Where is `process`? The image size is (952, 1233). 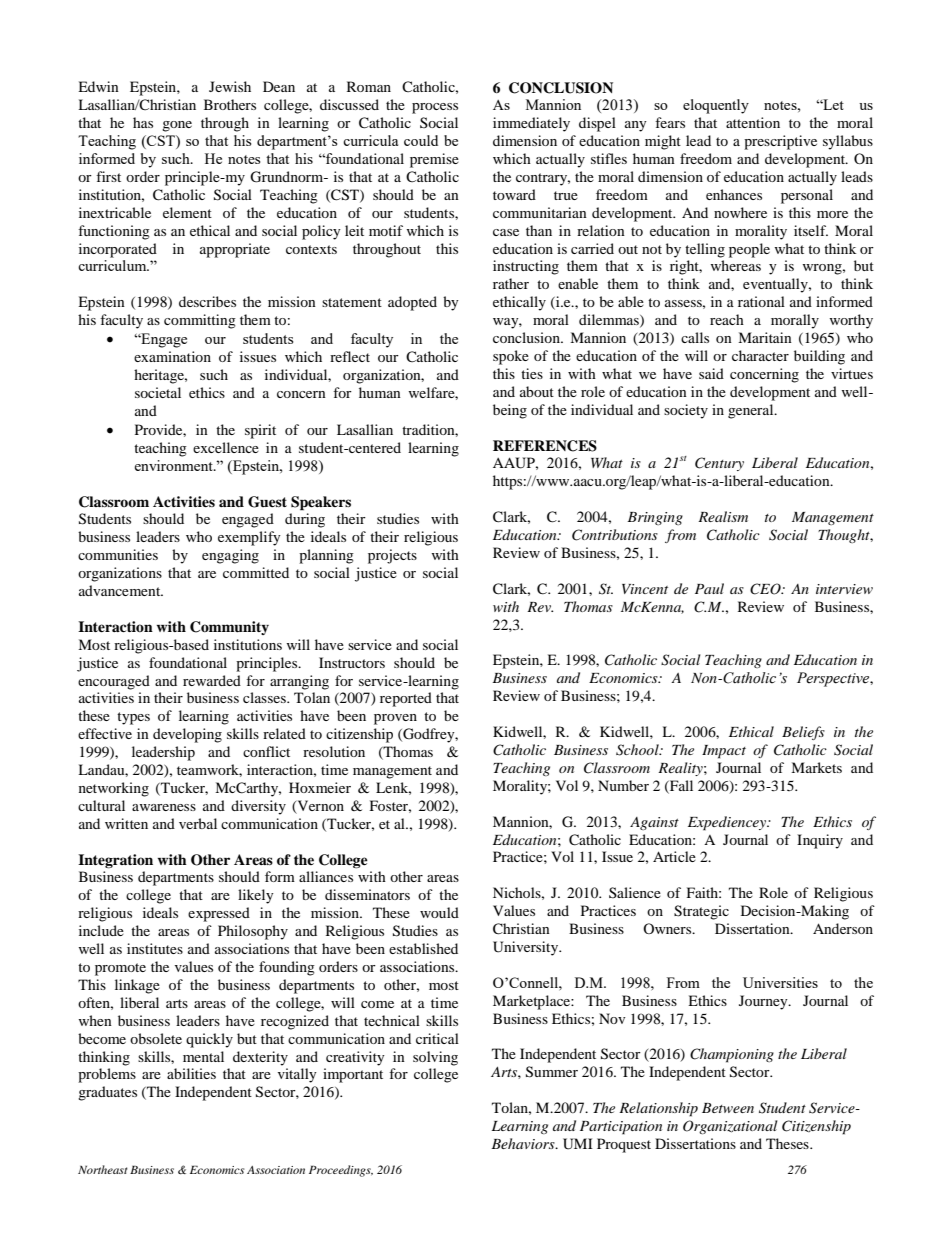 process is located at coordinates (435, 108).
